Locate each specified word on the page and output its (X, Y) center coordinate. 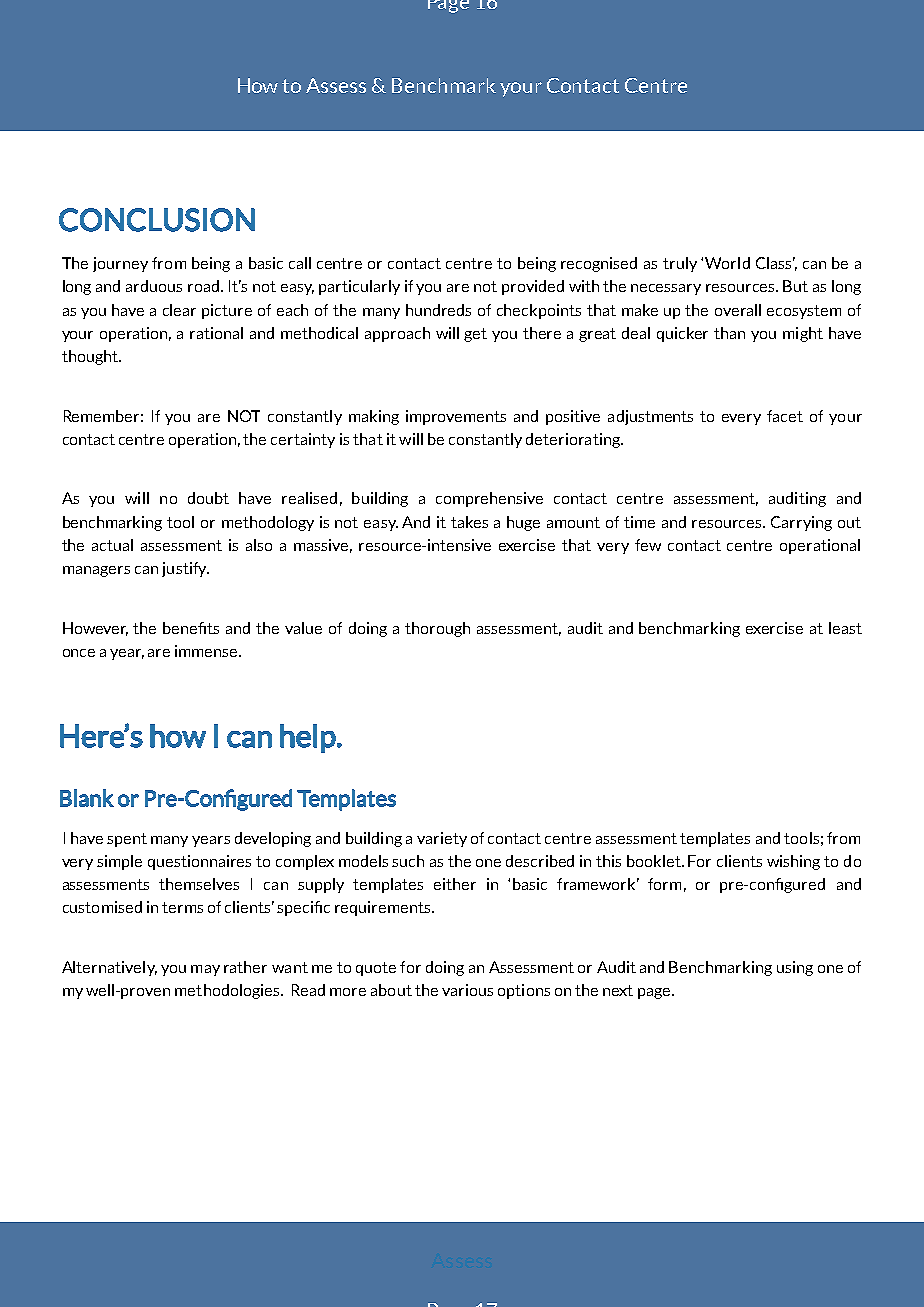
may (205, 970)
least (845, 628)
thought (91, 357)
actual (112, 545)
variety (442, 839)
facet (785, 416)
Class (775, 263)
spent (127, 840)
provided (533, 287)
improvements (456, 417)
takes (469, 522)
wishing (793, 862)
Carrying (801, 523)
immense (207, 651)
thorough (437, 629)
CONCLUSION (157, 220)
